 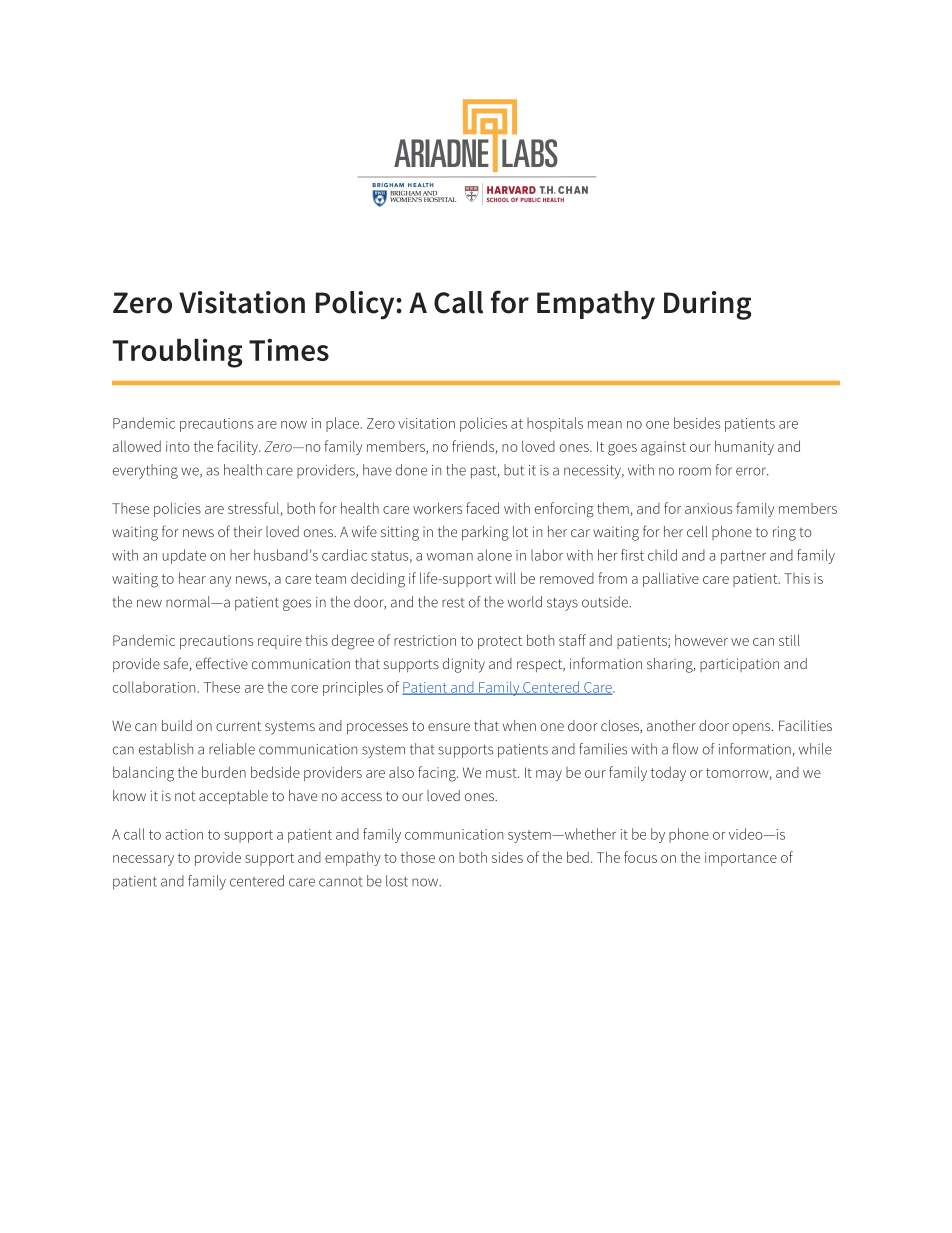 What do you see at coordinates (177, 353) in the screenshot?
I see `Troubling` at bounding box center [177, 353].
